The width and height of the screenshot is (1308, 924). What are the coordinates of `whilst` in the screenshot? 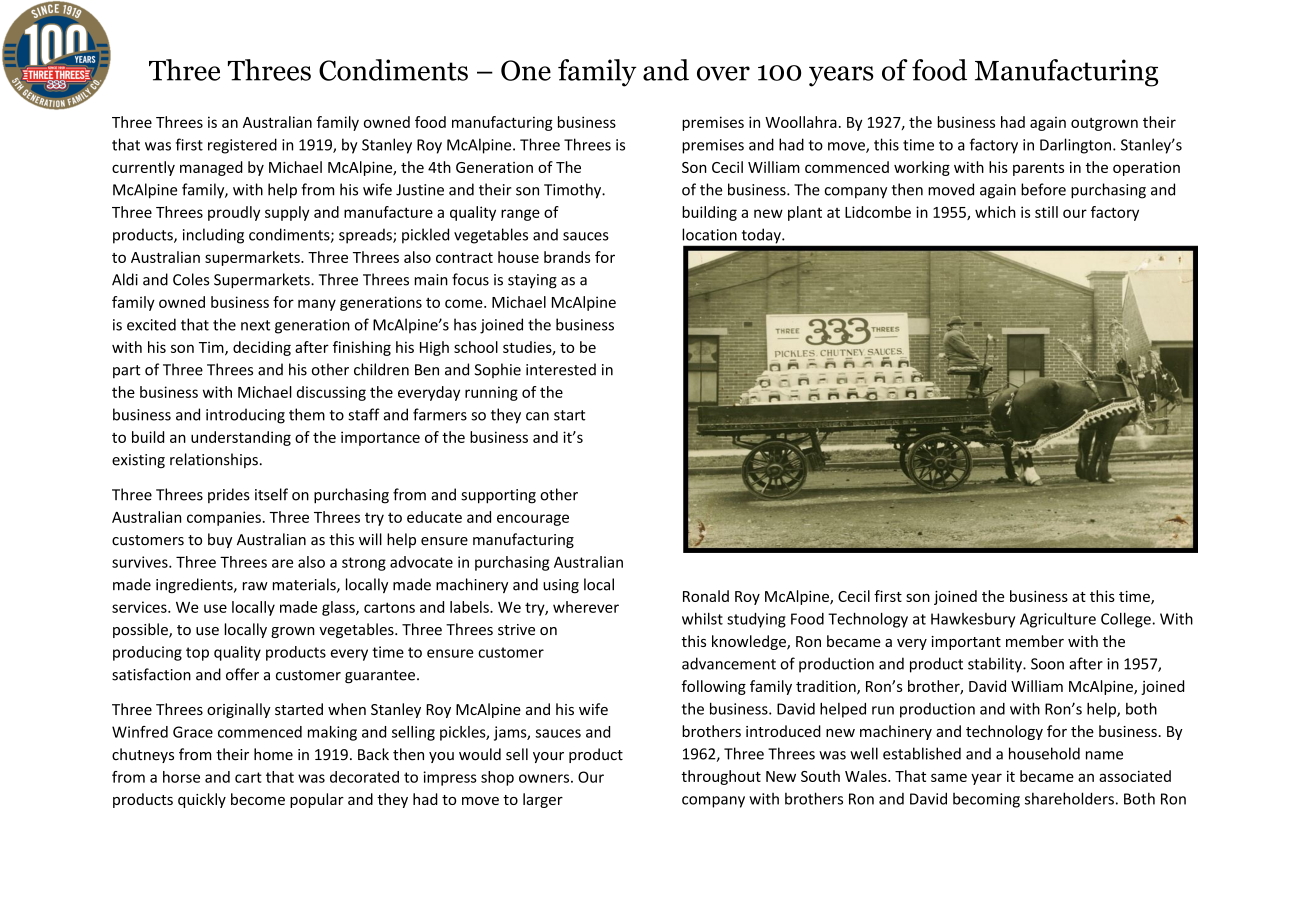 It's located at (702, 618).
